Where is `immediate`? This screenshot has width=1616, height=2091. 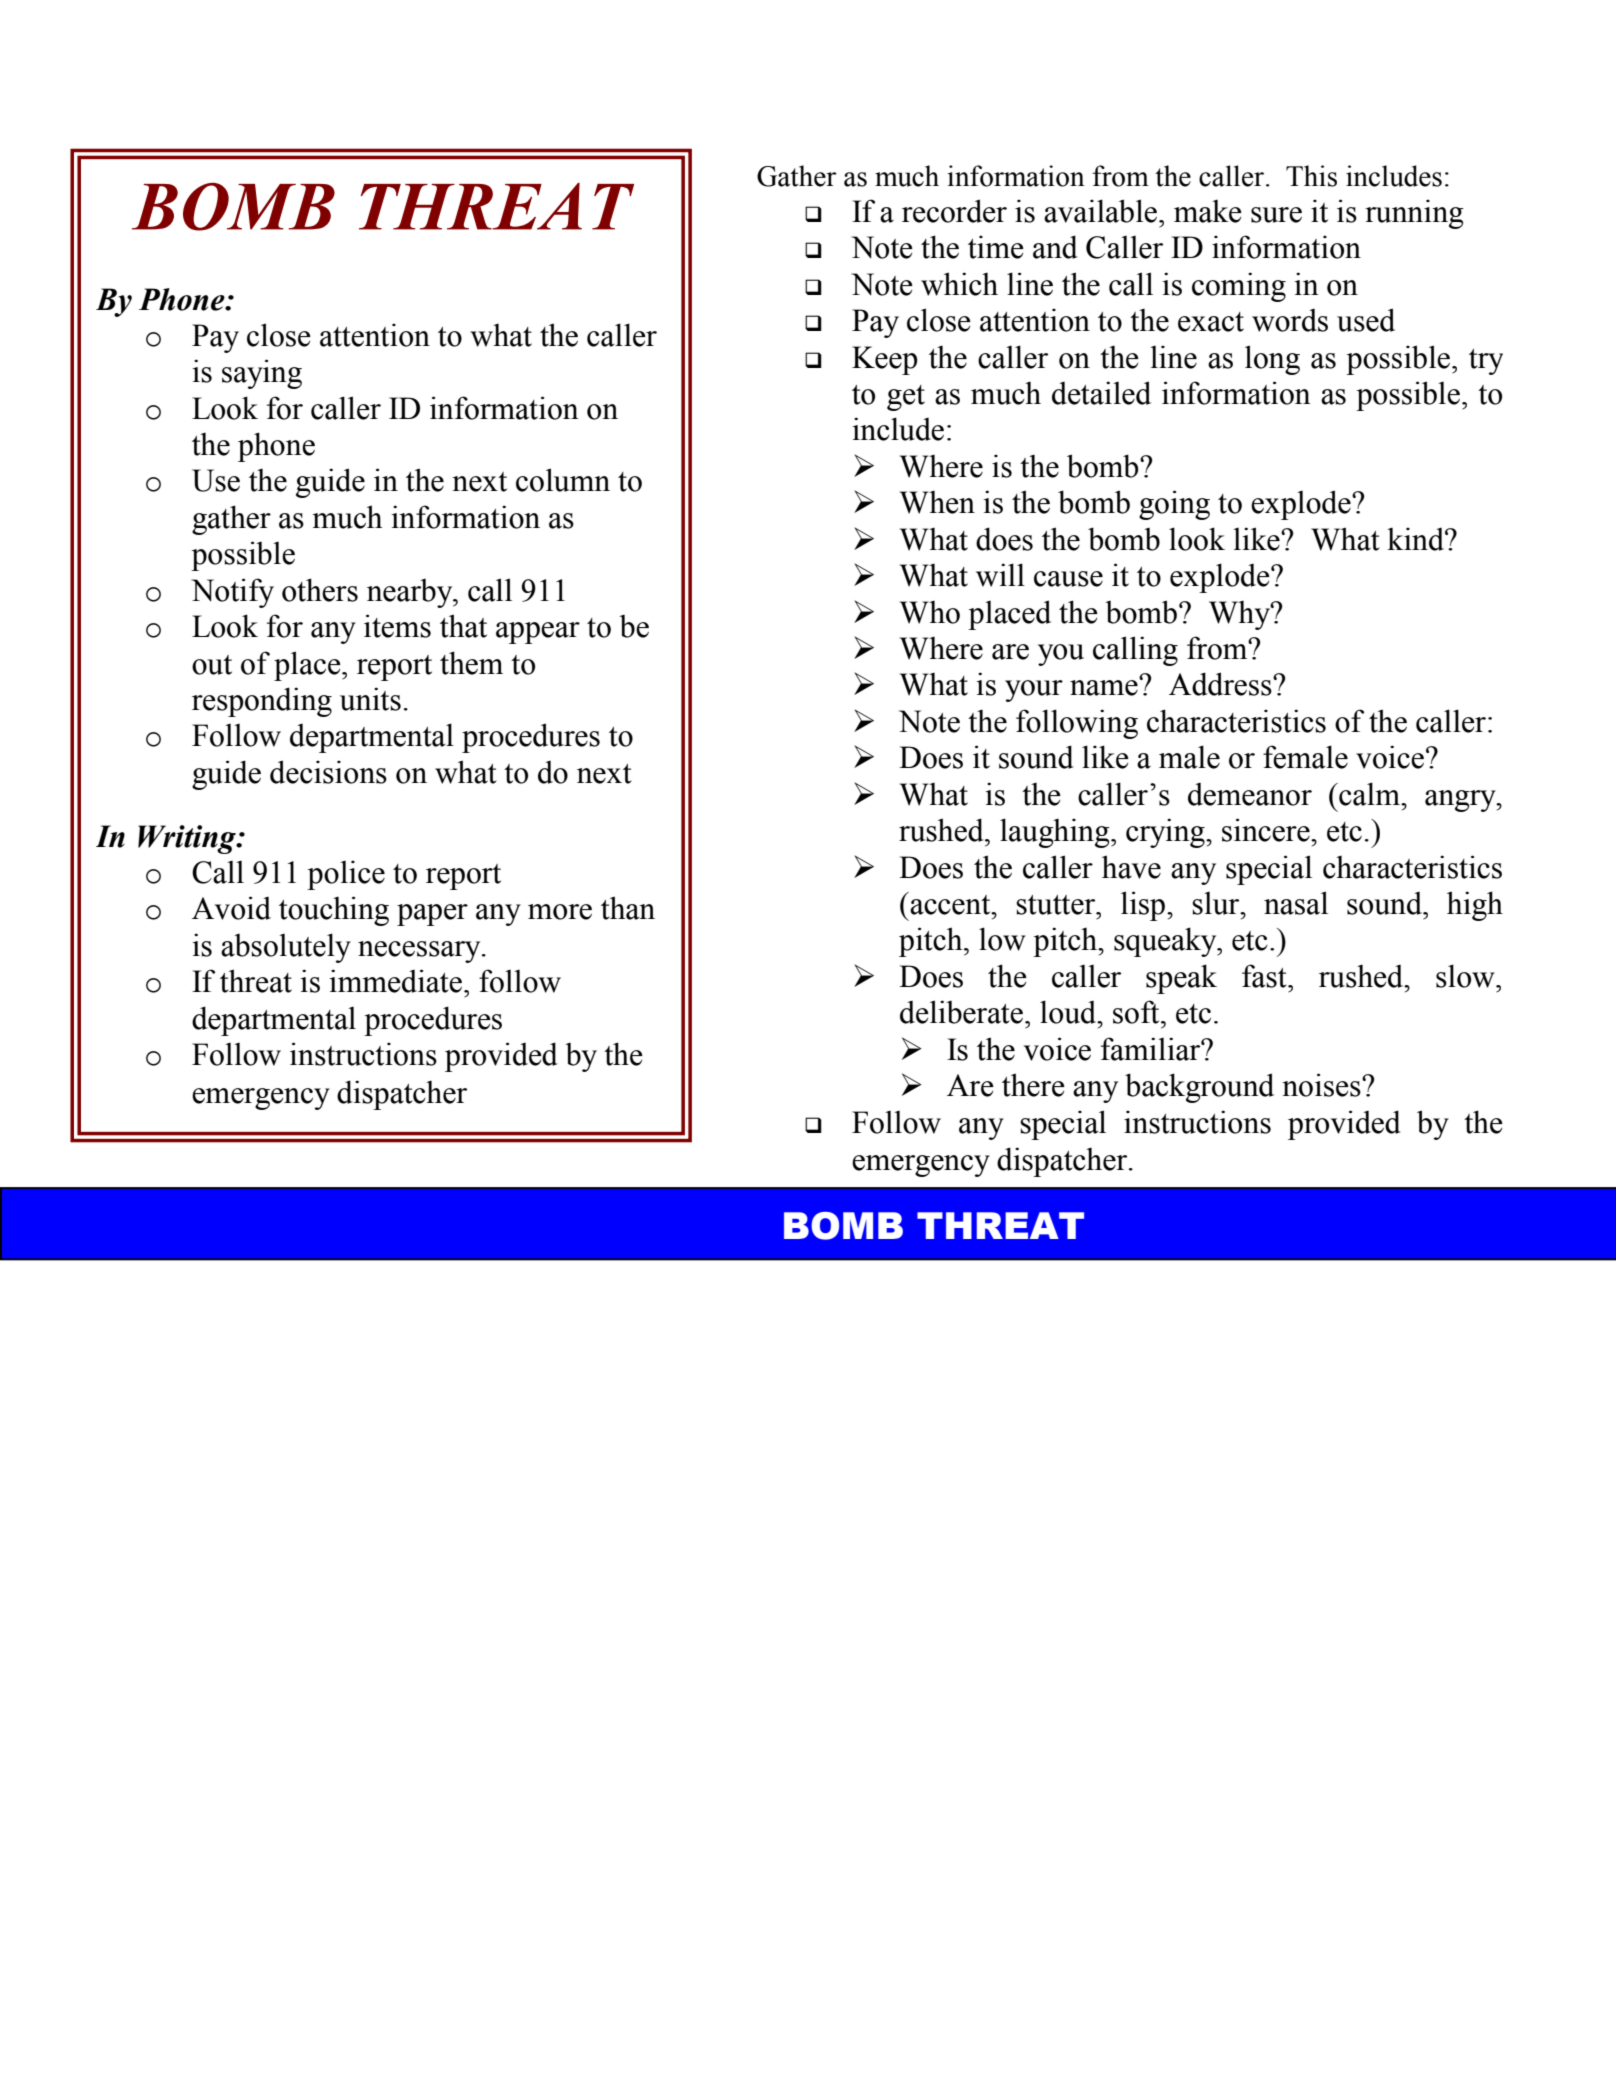
immediate is located at coordinates (395, 981).
